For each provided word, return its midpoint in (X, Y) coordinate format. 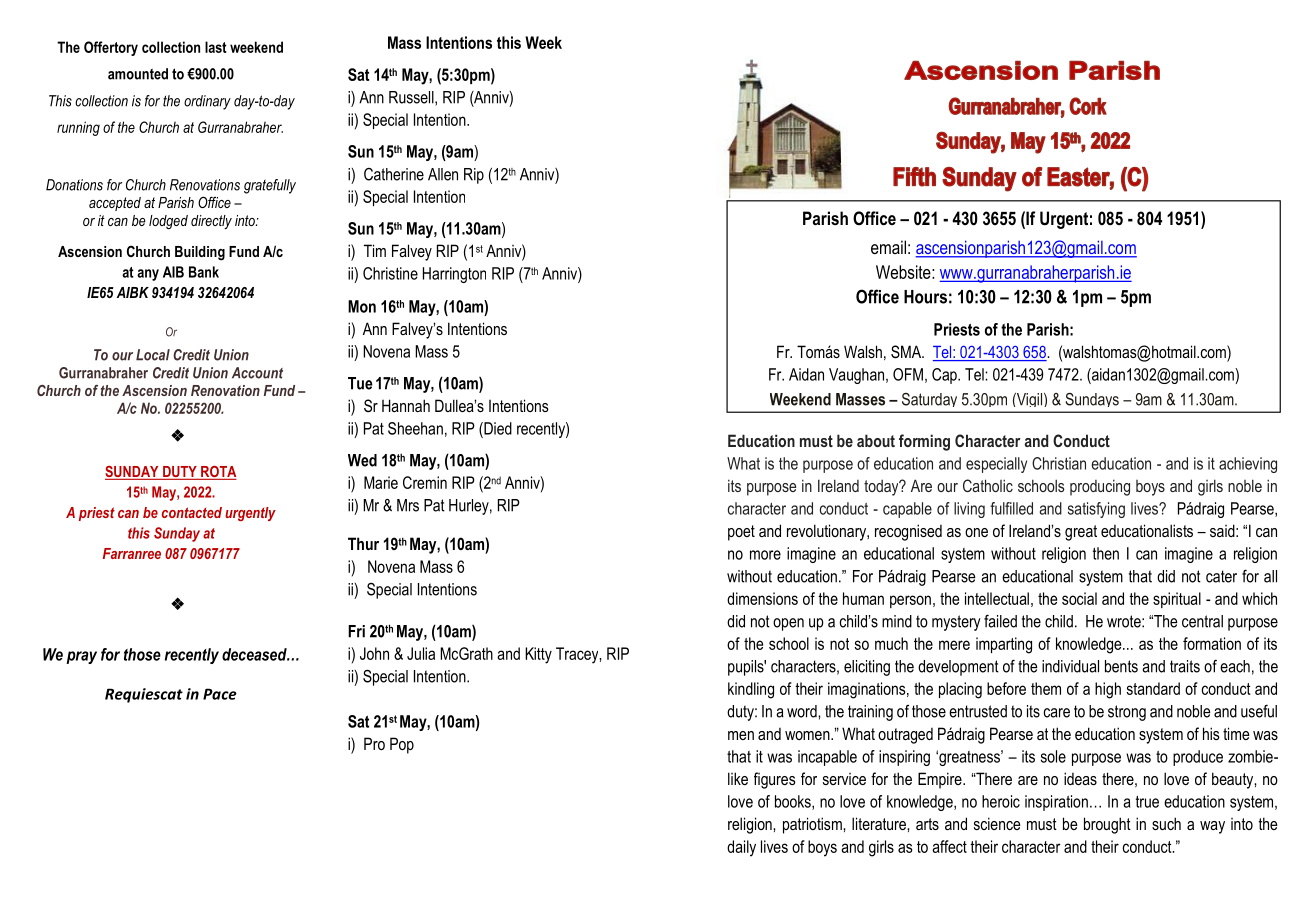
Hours (925, 297)
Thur (363, 543)
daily (741, 848)
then (1106, 553)
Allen (443, 174)
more (765, 555)
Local (153, 355)
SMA (907, 352)
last (216, 47)
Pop (402, 745)
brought (1107, 825)
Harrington (454, 275)
